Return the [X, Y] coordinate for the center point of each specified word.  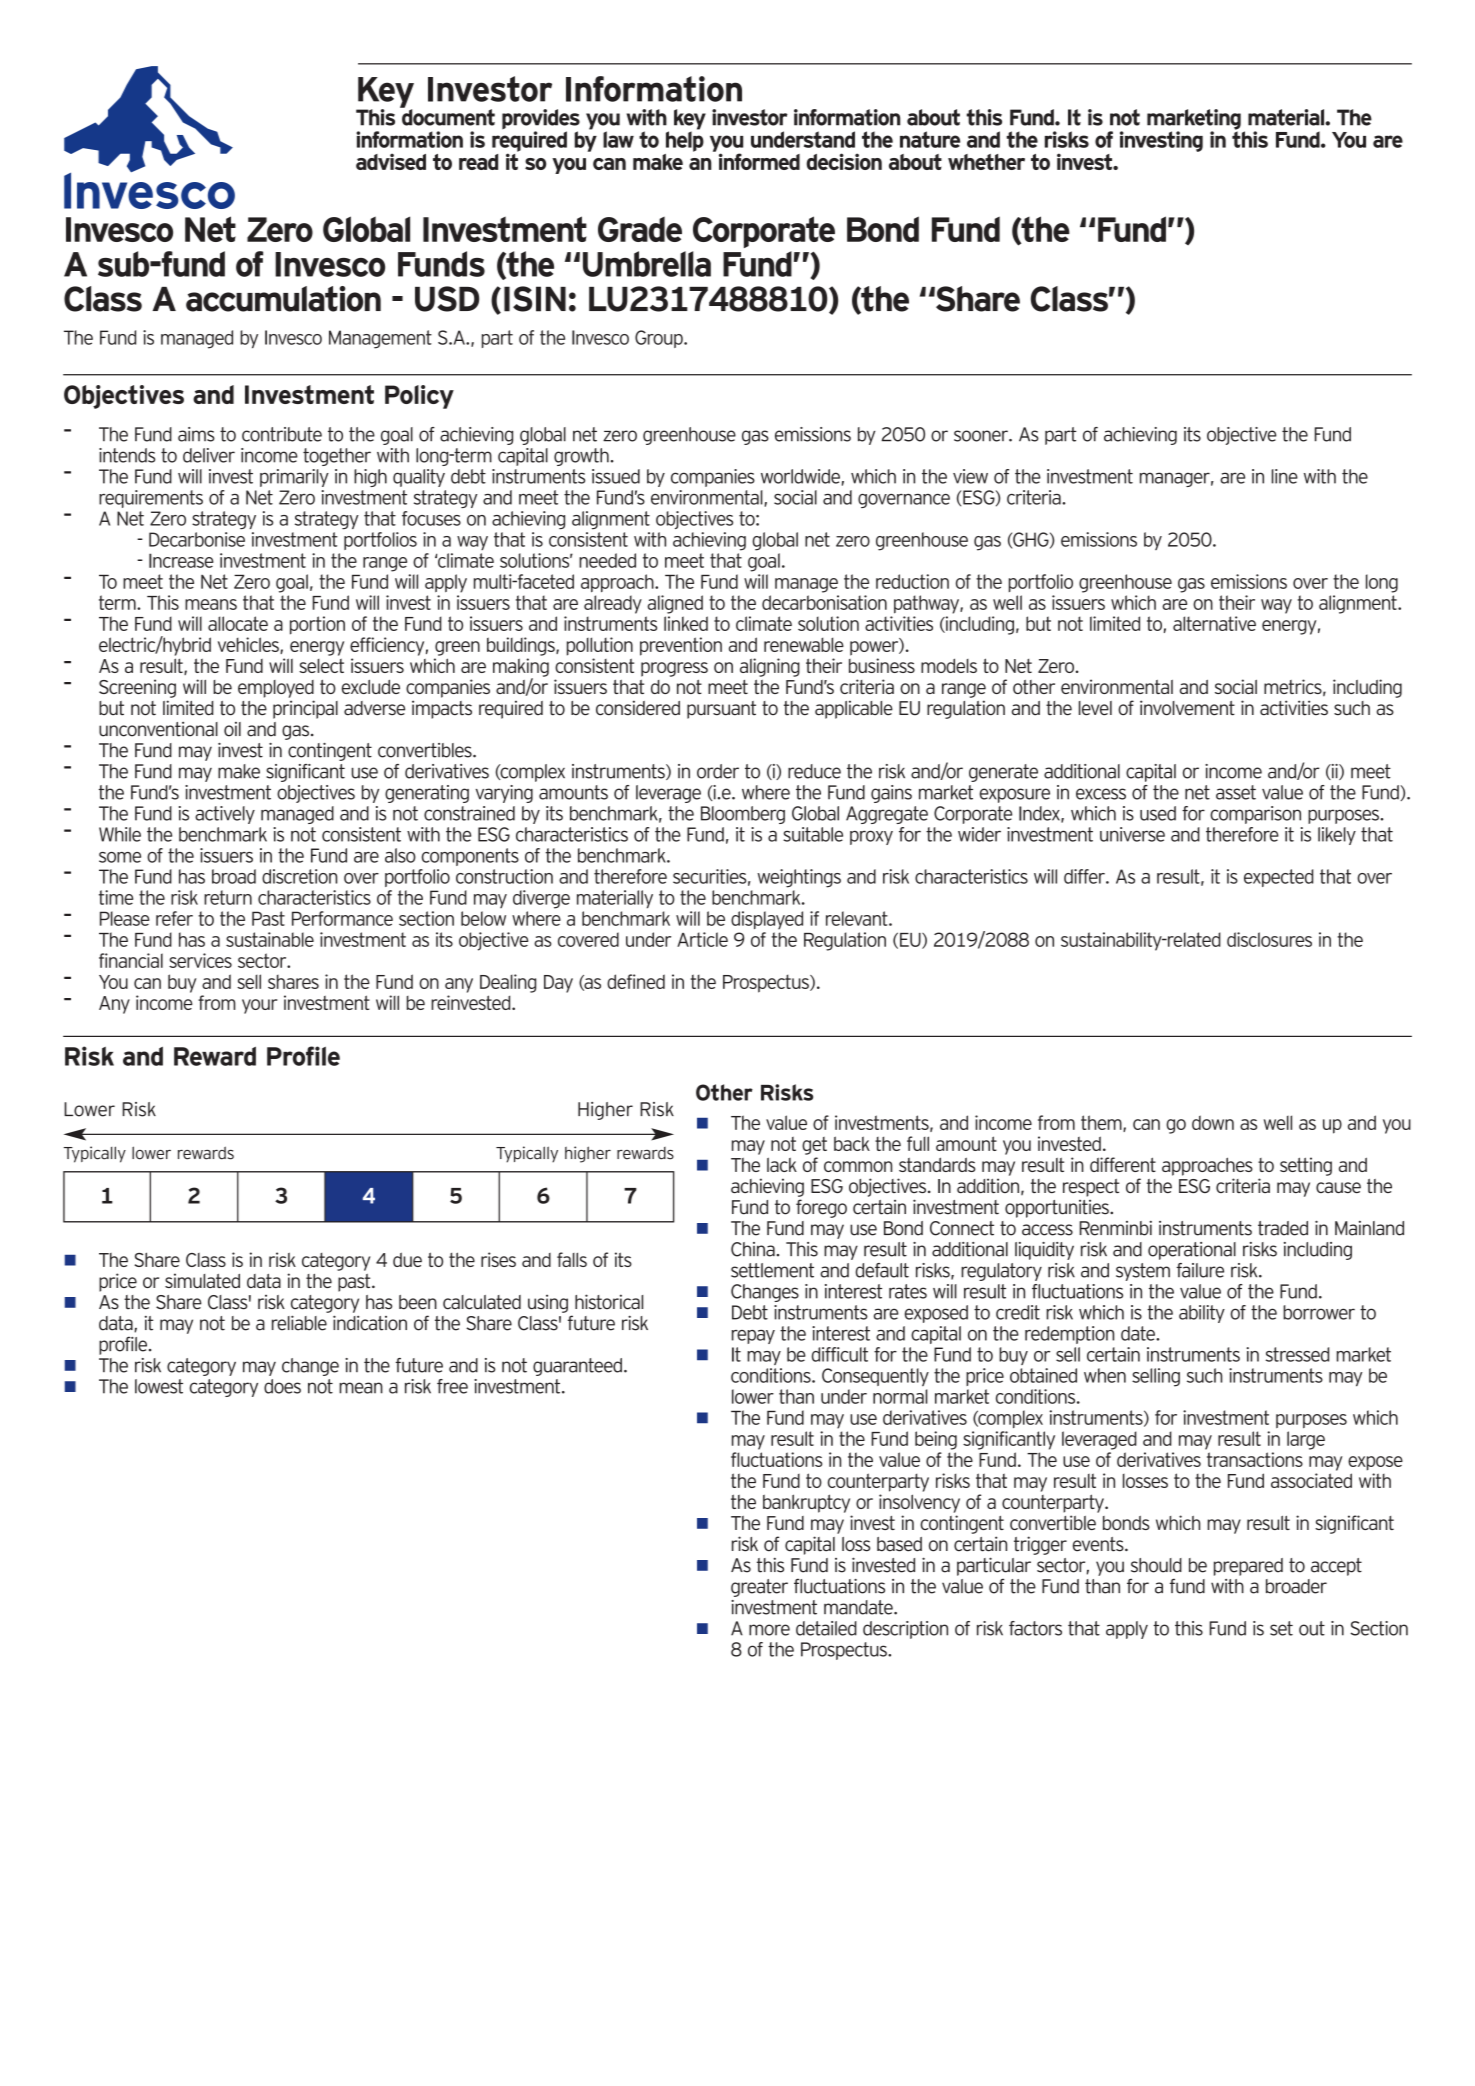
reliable [299, 1323]
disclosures [1269, 939]
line [1284, 476]
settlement [772, 1270]
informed [759, 161]
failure [1200, 1270]
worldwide [800, 476]
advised [391, 161]
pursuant [721, 710]
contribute [282, 434]
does [282, 1386]
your [259, 1006]
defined [636, 981]
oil [232, 729]
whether [986, 162]
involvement [1187, 708]
